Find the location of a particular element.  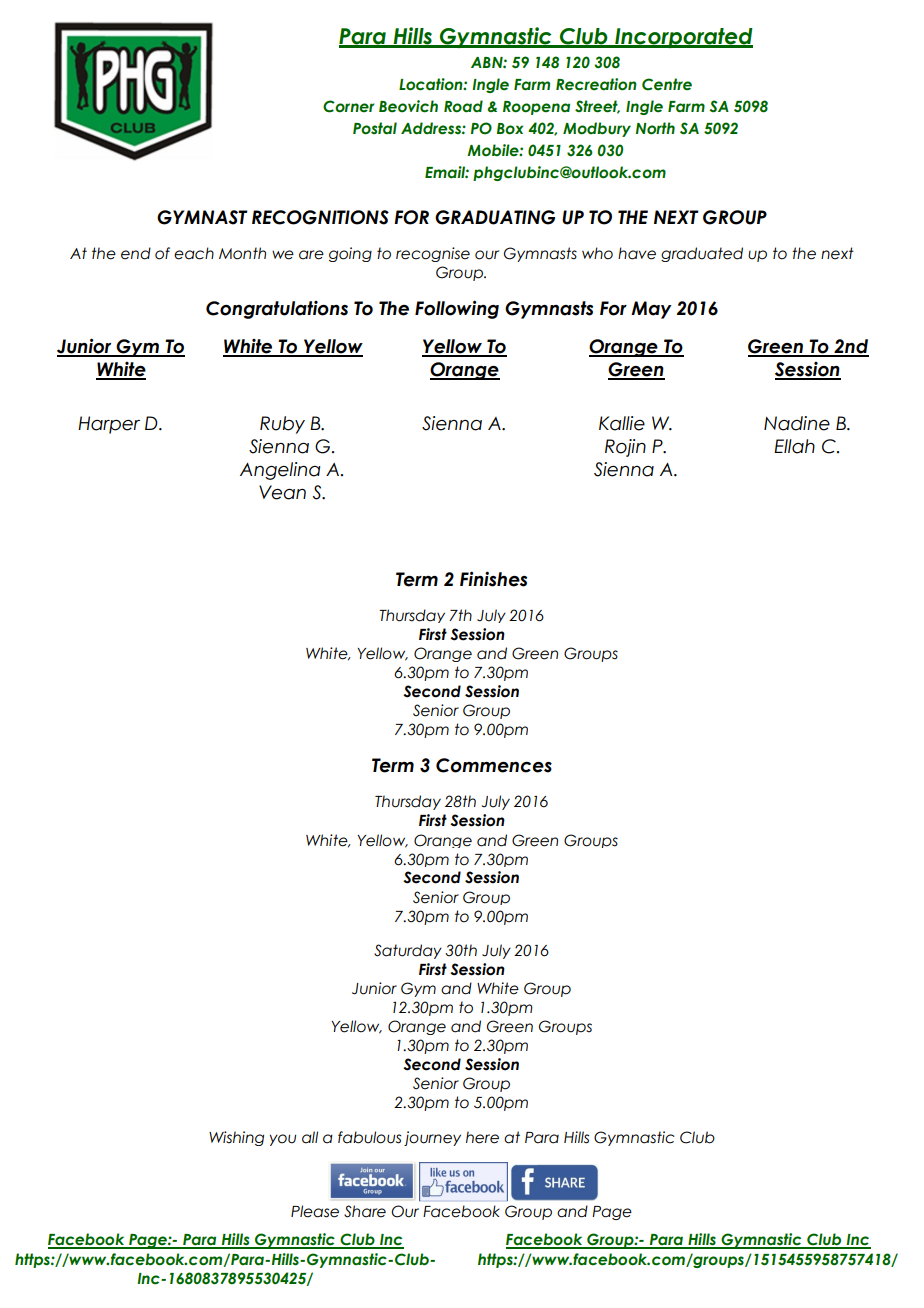

Nadine is located at coordinates (797, 423).
